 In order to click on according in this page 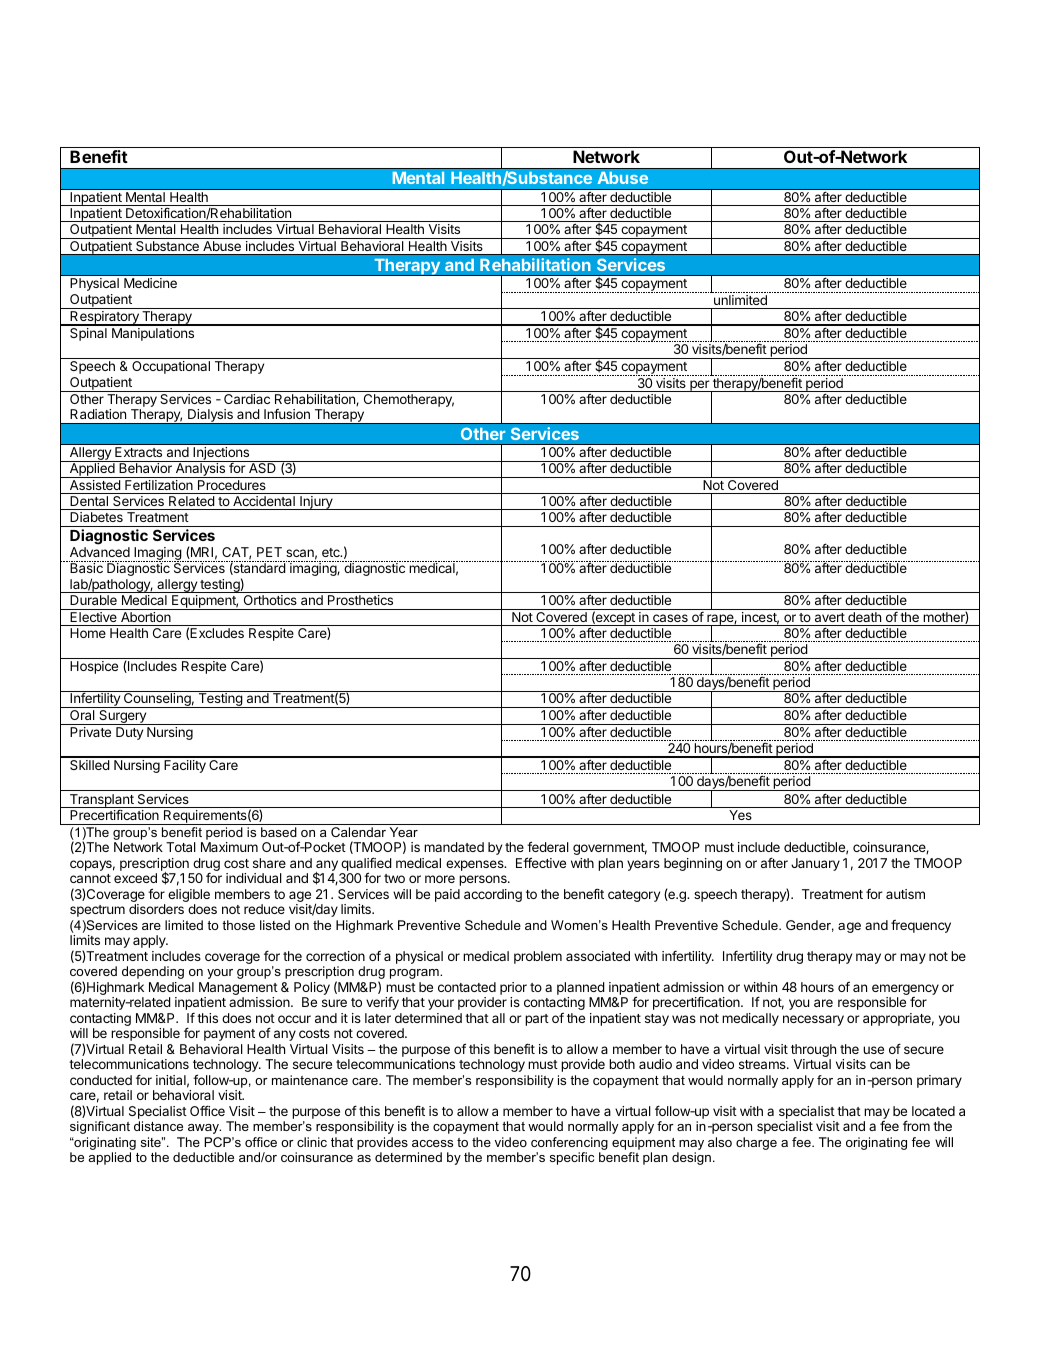, I will do `click(493, 895)`.
